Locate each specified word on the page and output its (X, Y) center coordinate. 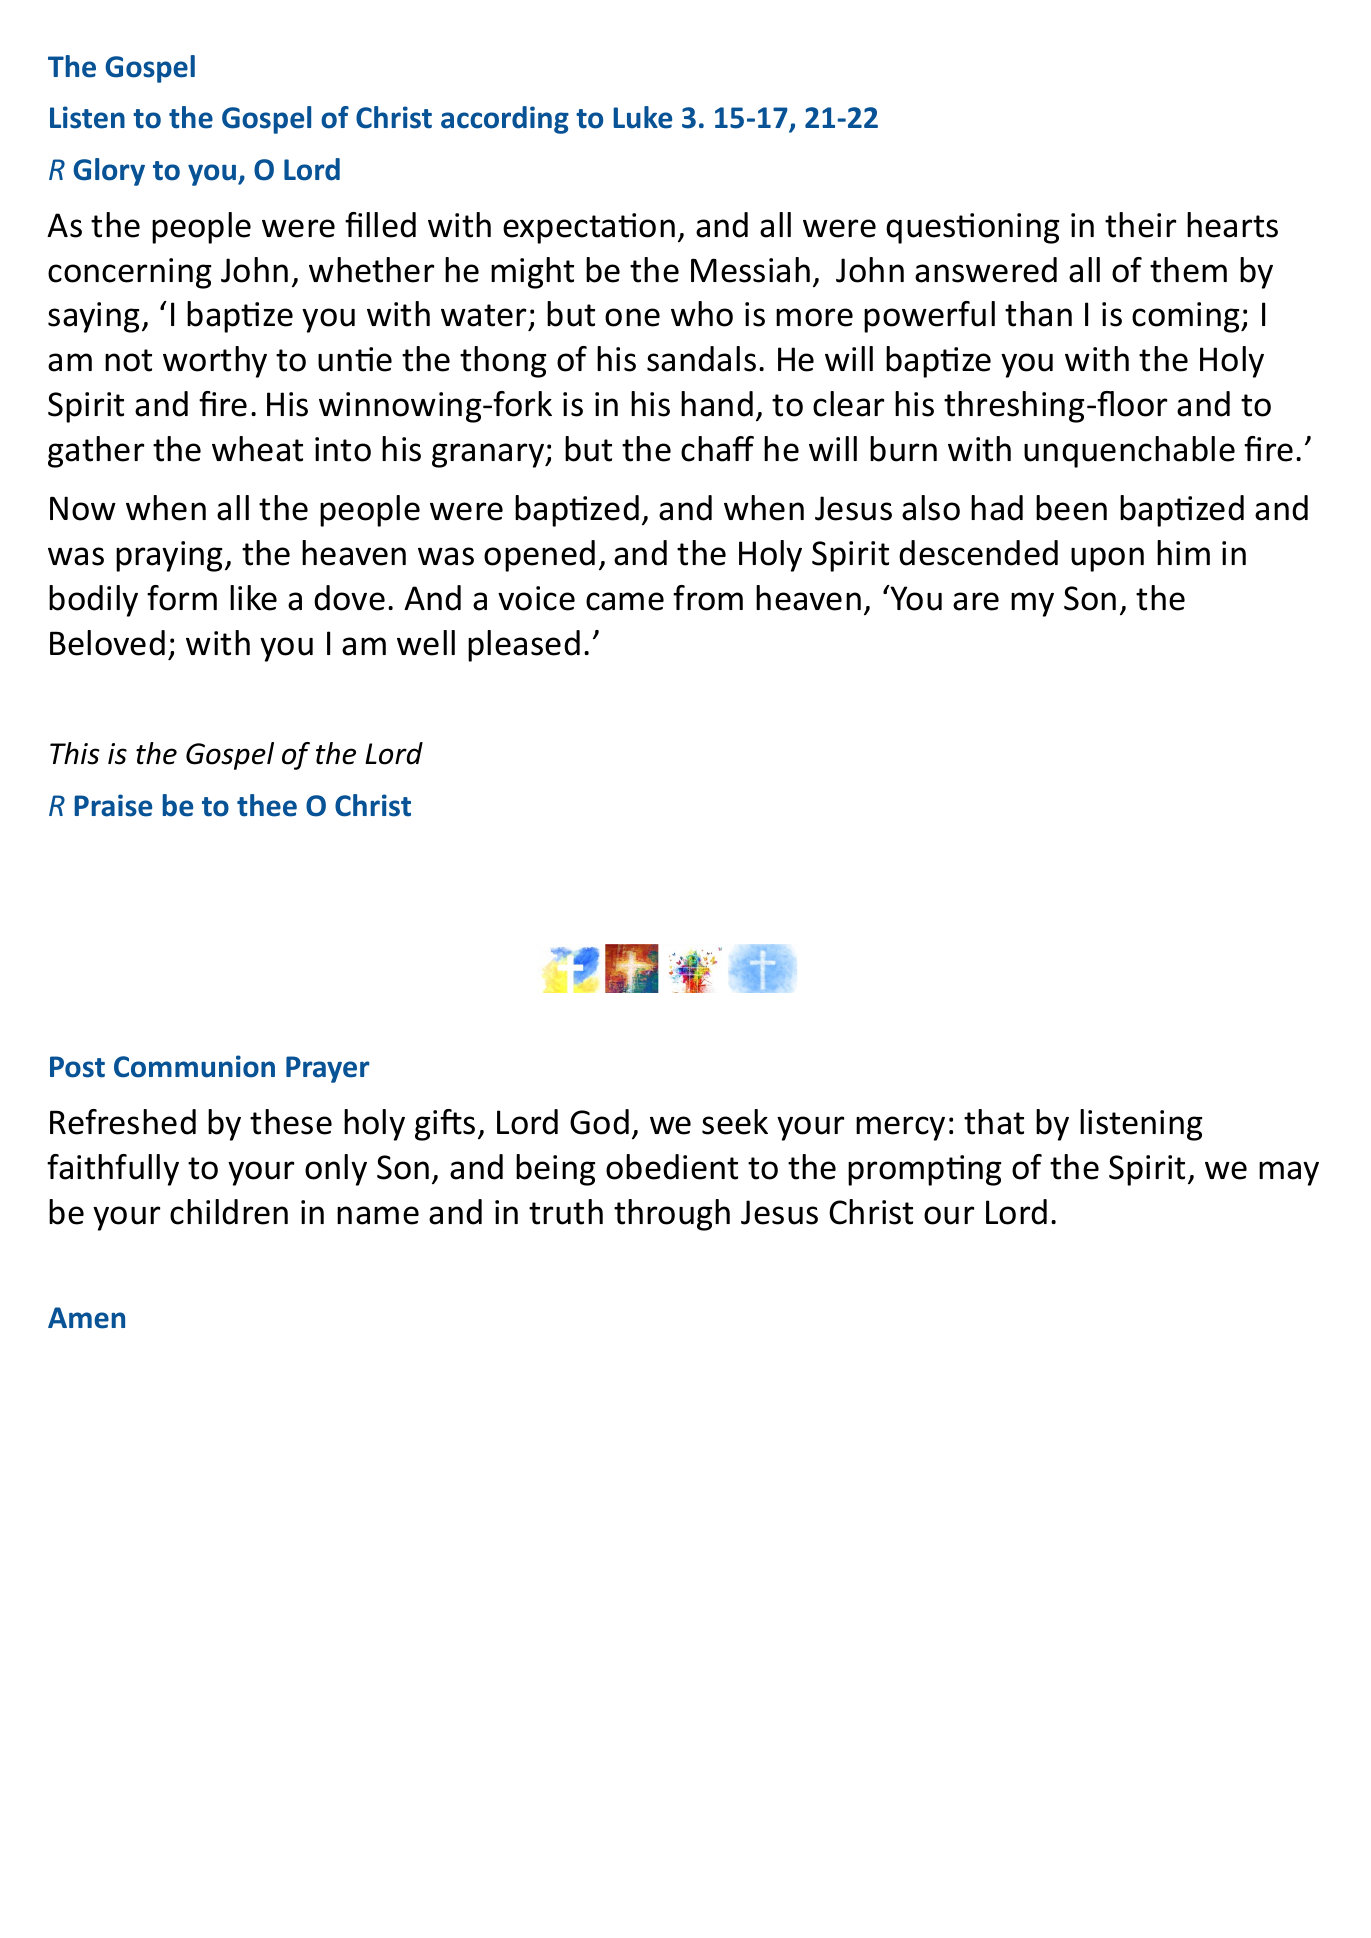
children (229, 1212)
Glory (109, 172)
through (672, 1215)
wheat (257, 449)
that (994, 1122)
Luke (642, 117)
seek (735, 1122)
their (1140, 225)
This (75, 753)
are (976, 601)
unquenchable (1129, 452)
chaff (717, 449)
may (1289, 1173)
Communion (194, 1066)
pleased (524, 646)
